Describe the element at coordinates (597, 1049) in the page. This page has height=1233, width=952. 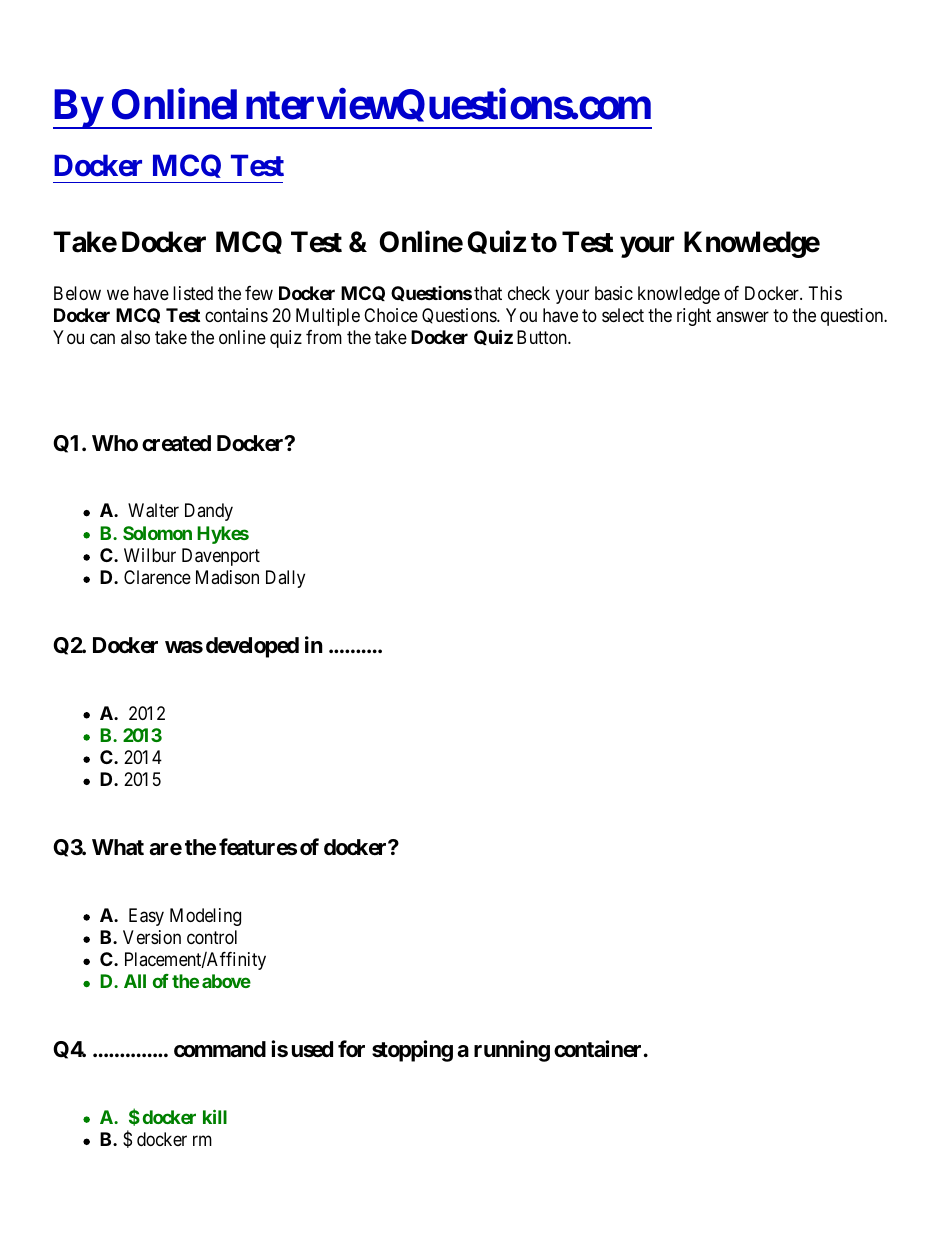
I see `container` at that location.
